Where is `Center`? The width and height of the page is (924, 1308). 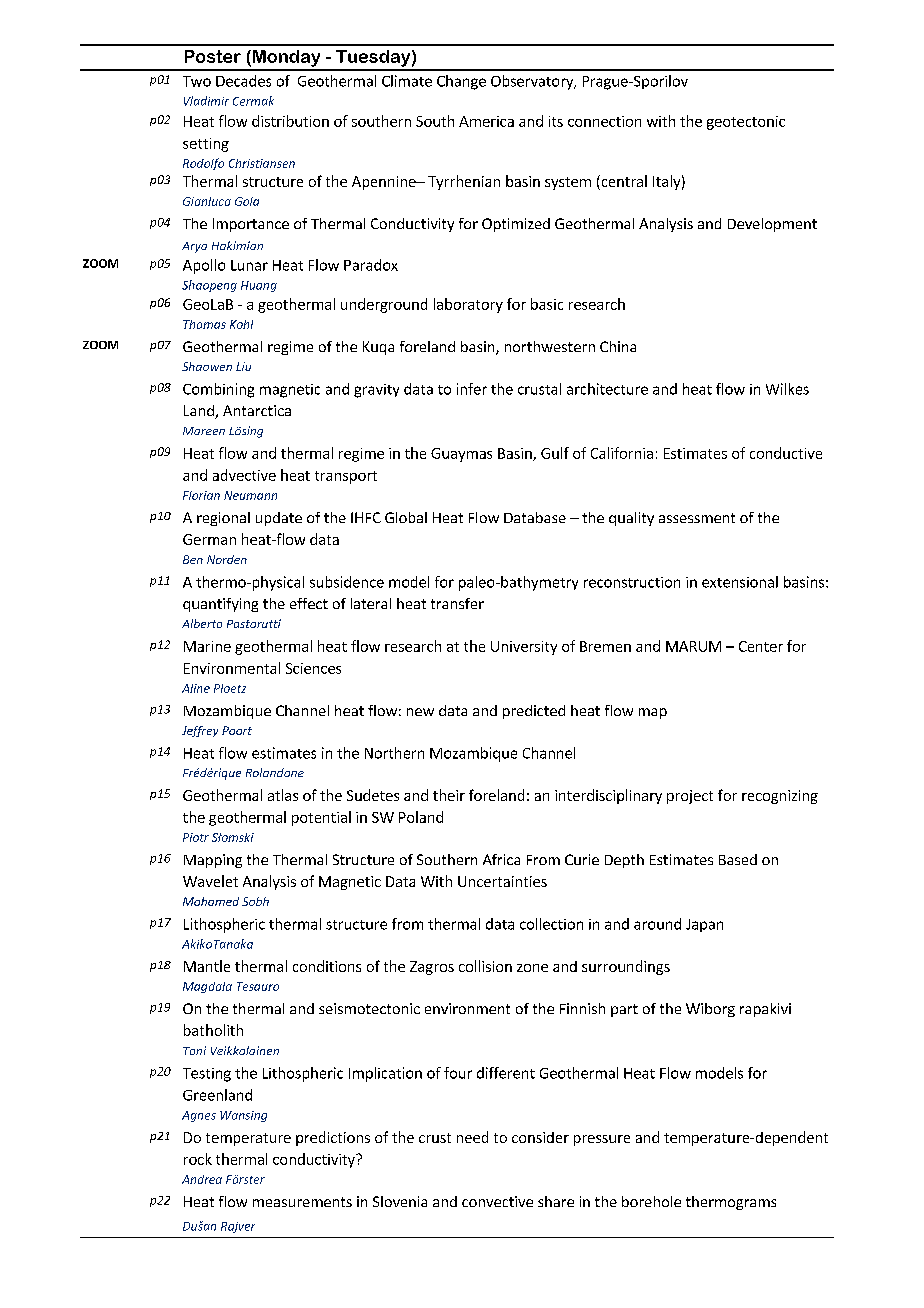 Center is located at coordinates (761, 646).
